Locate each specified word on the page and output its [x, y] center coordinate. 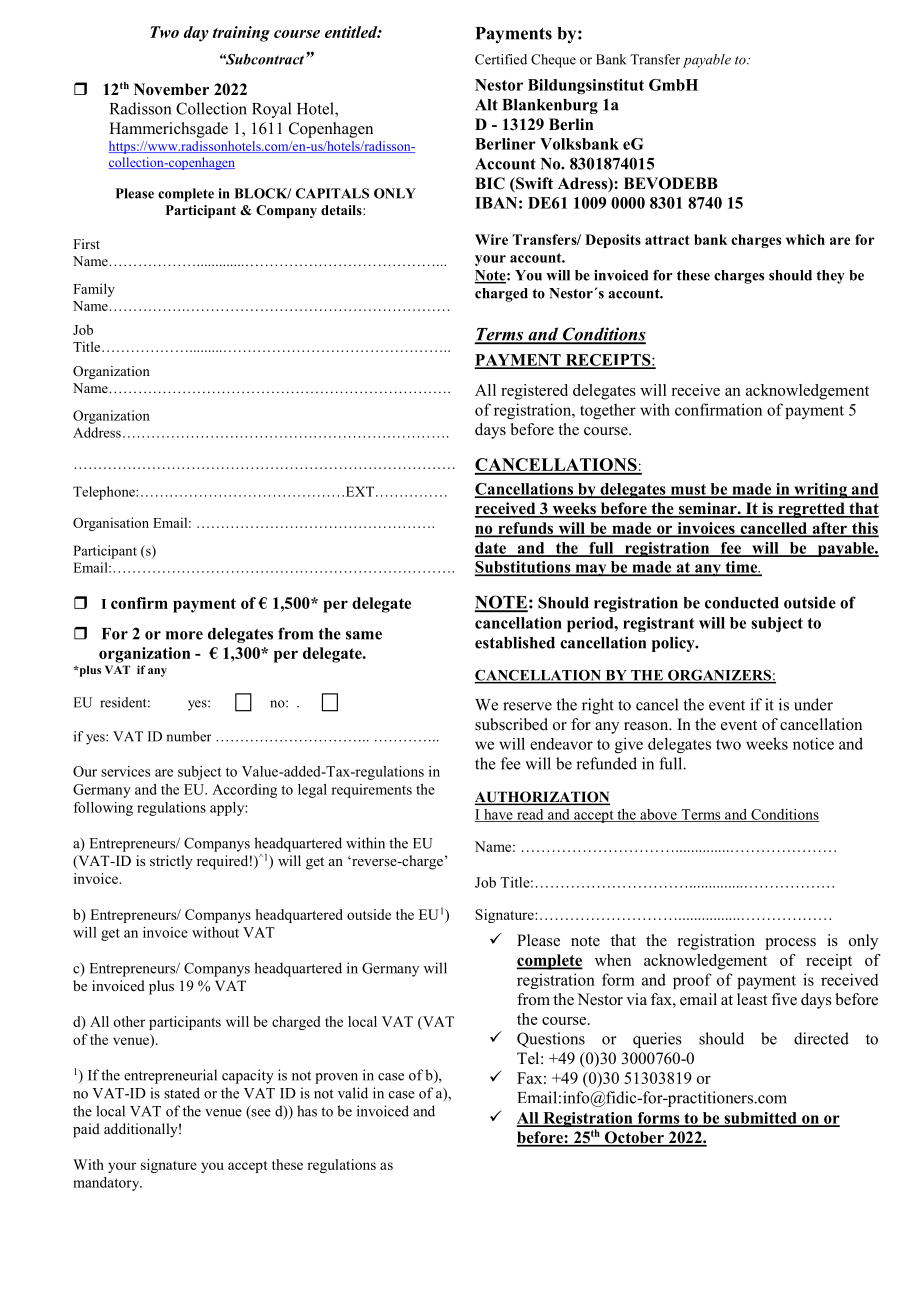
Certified [501, 59]
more [184, 635]
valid [353, 1093]
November [171, 89]
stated [182, 1093]
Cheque [553, 61]
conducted [742, 603]
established [515, 642]
